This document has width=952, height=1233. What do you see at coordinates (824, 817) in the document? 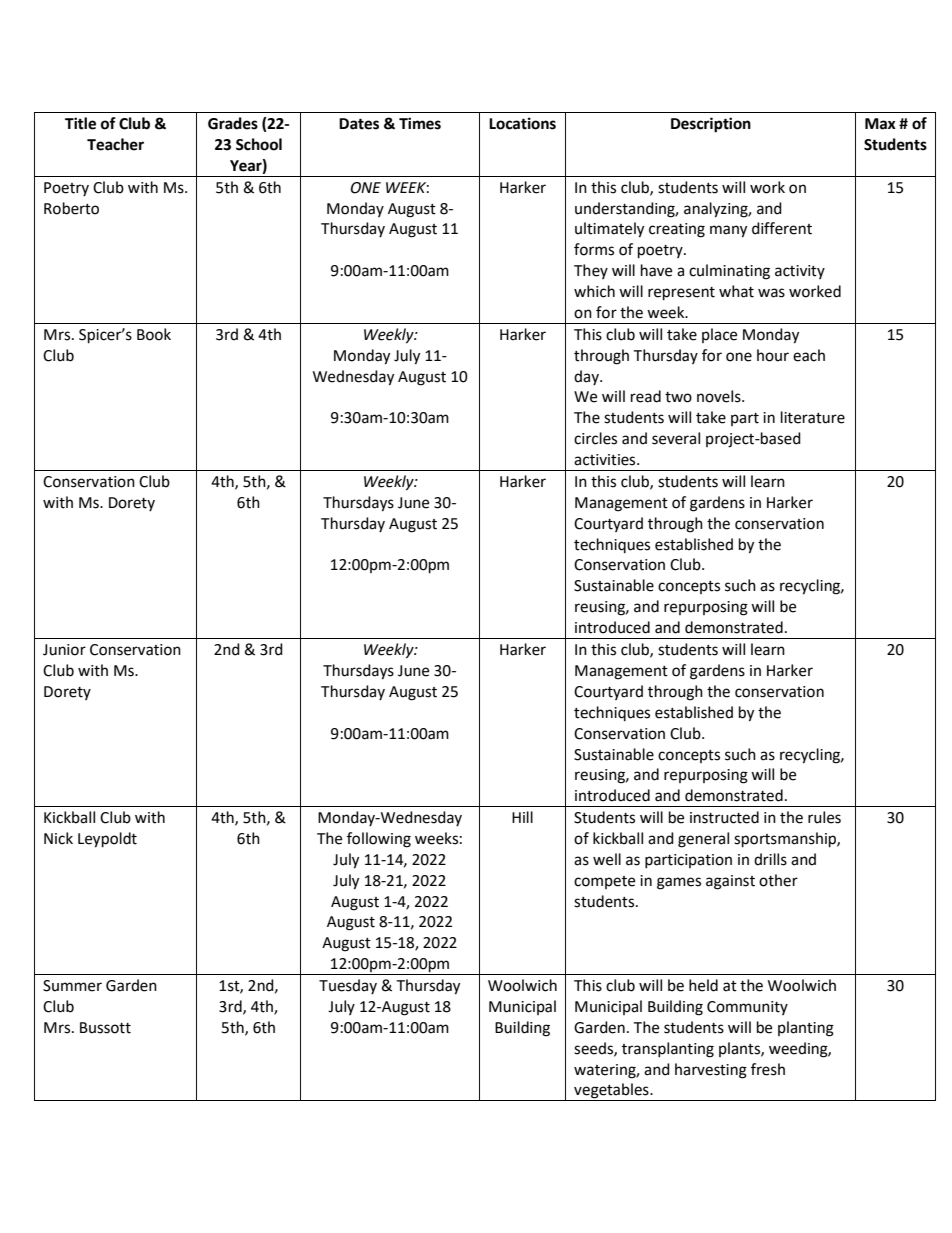
I see `rules` at bounding box center [824, 817].
